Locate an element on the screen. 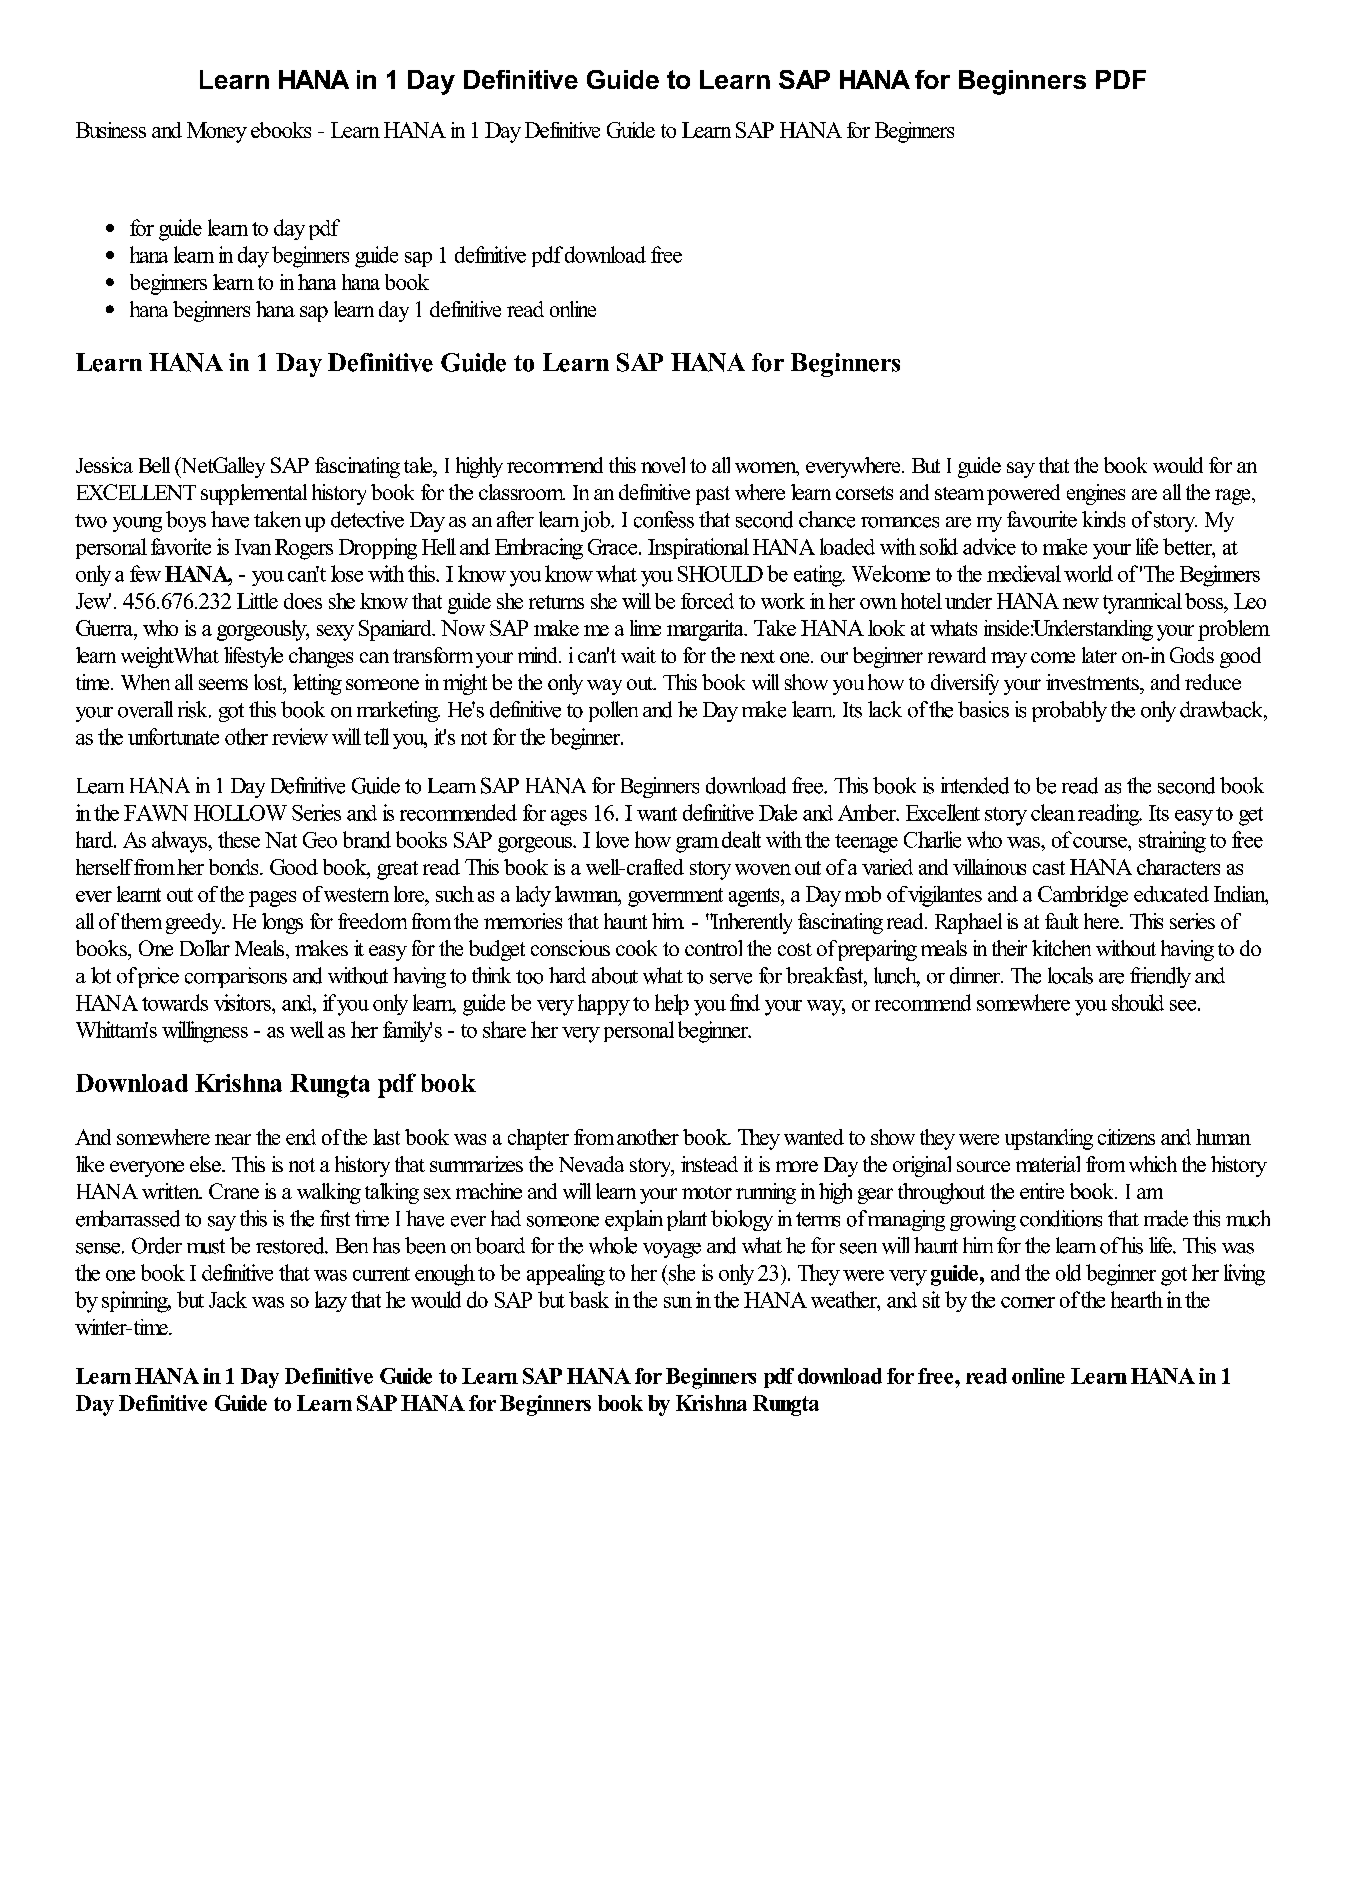  unfortunate is located at coordinates (173, 736).
